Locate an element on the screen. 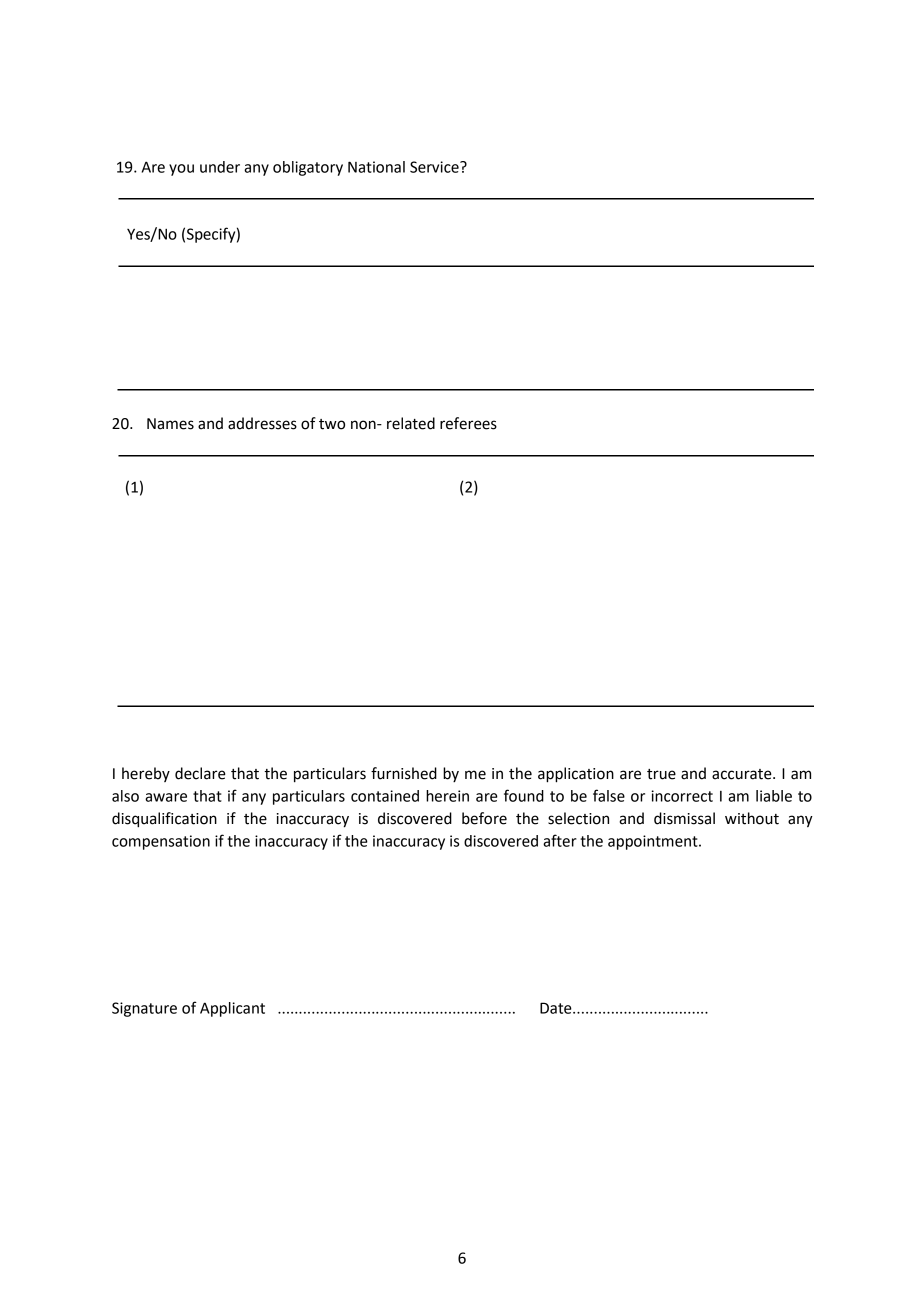  Service is located at coordinates (435, 167).
